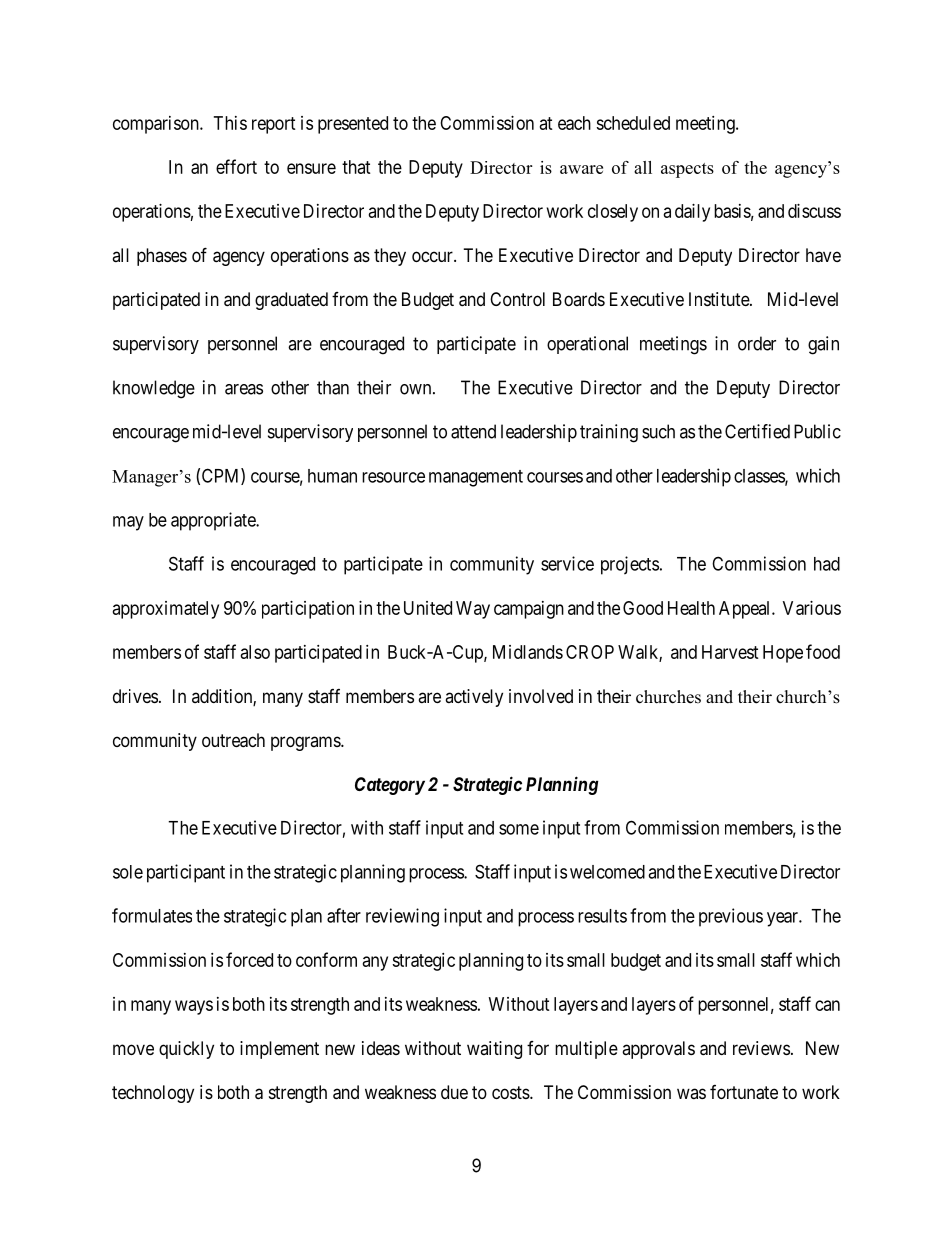  Describe the element at coordinates (236, 166) in the page. I see `effort` at that location.
